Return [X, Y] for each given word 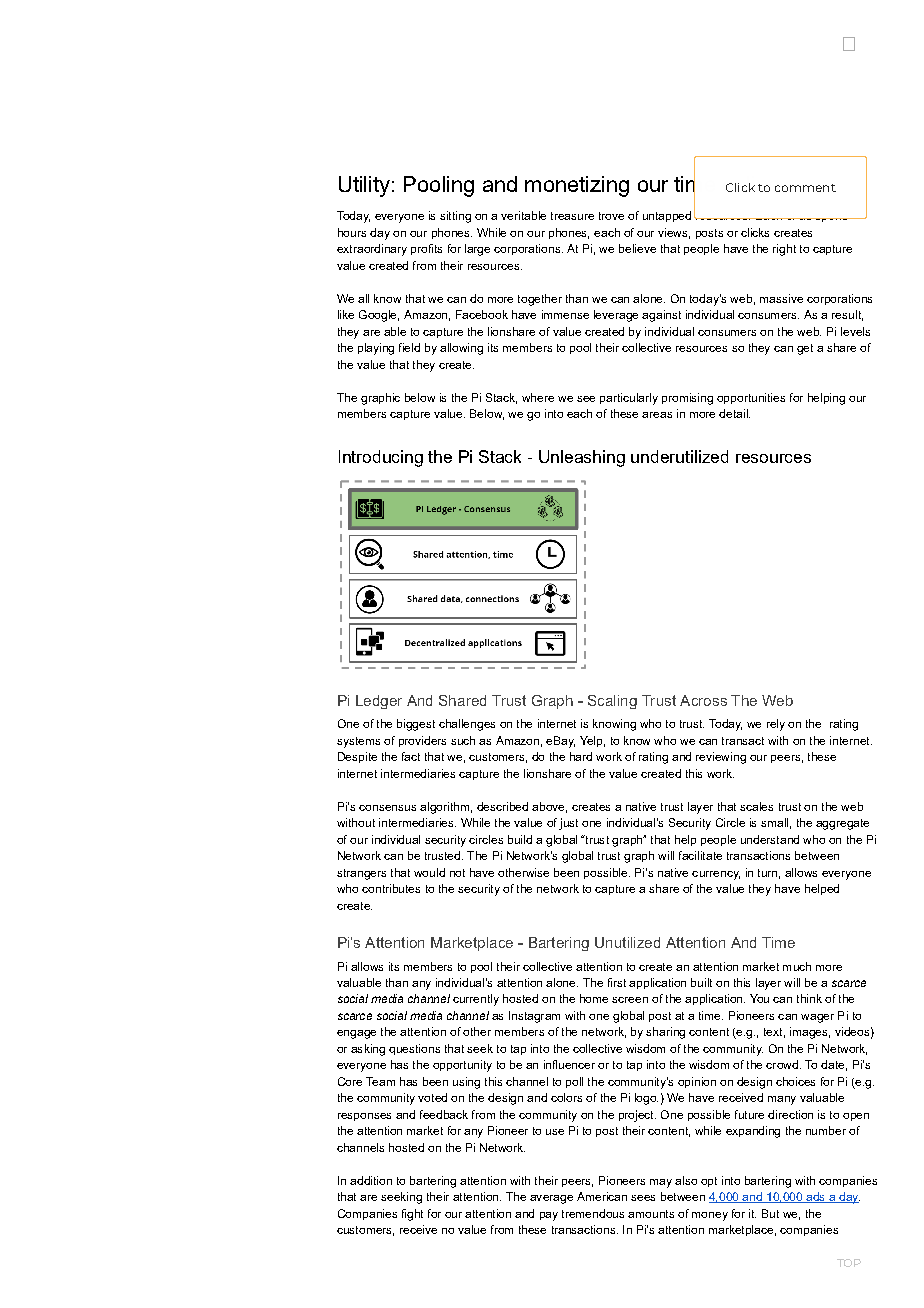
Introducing [381, 458]
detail [734, 413]
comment [805, 188]
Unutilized [627, 942]
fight [412, 1215]
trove [611, 216]
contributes [391, 888]
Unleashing [582, 458]
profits [426, 249]
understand [770, 839]
